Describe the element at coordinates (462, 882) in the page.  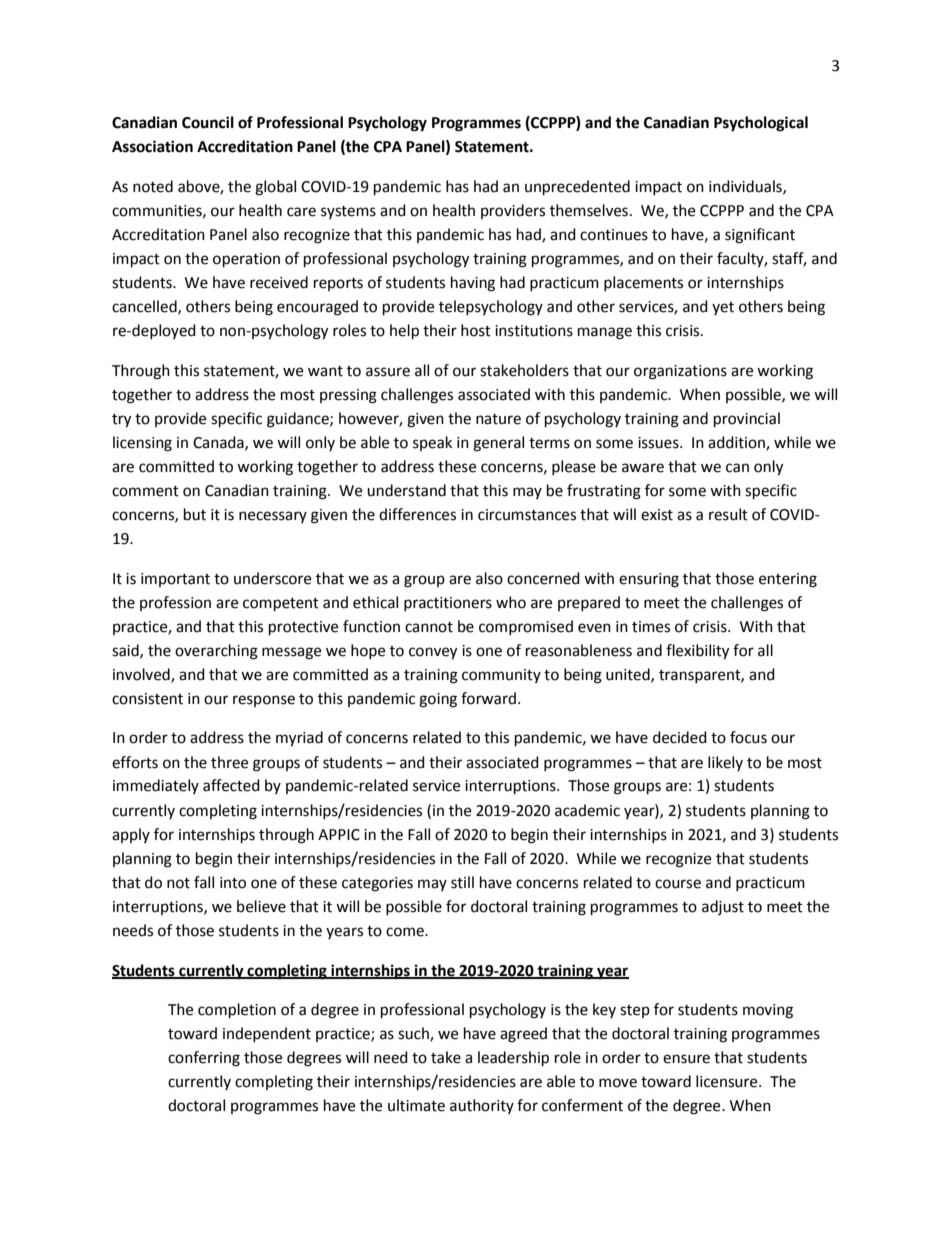
I see `still` at that location.
